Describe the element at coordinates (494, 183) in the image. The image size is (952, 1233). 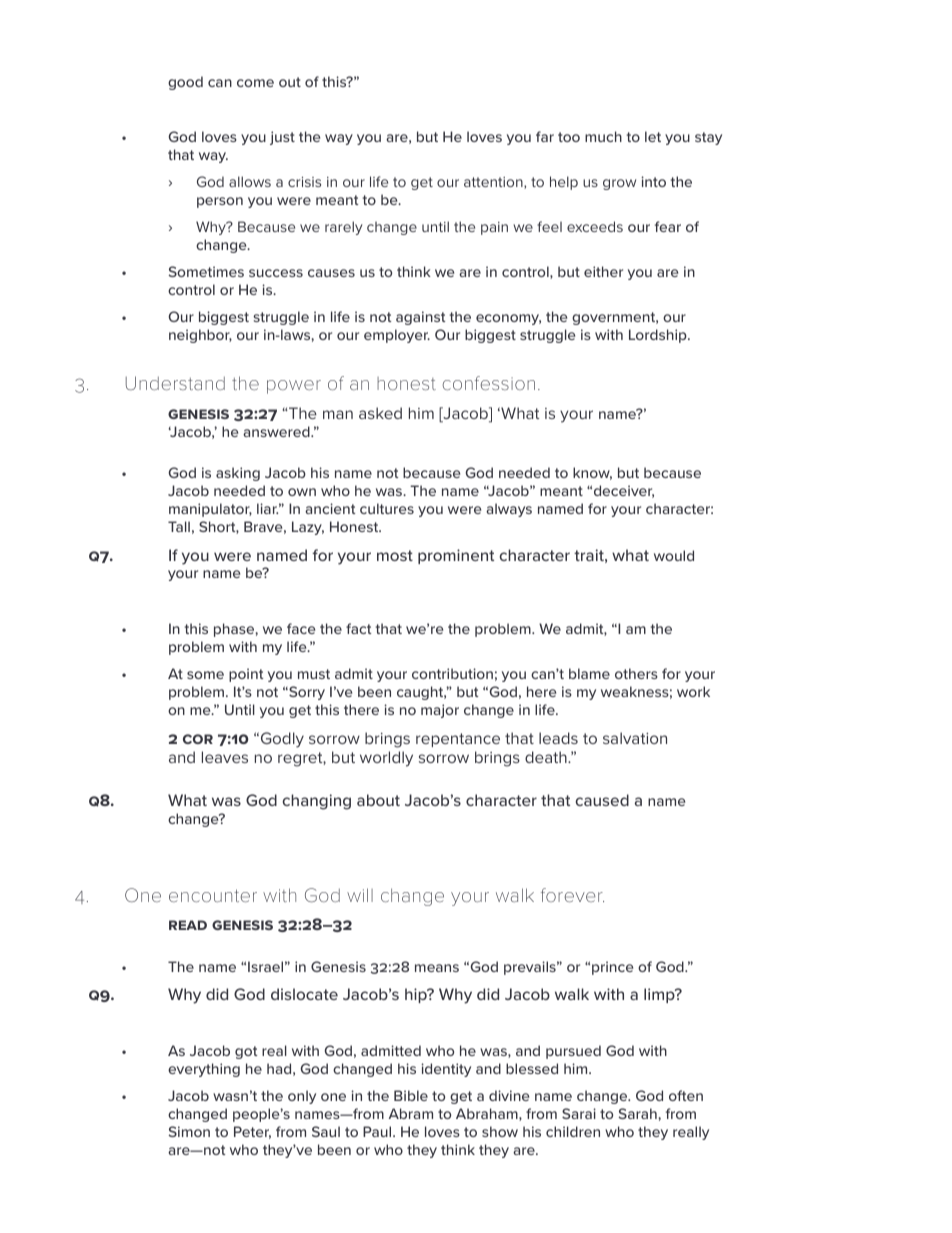
I see `attention` at that location.
